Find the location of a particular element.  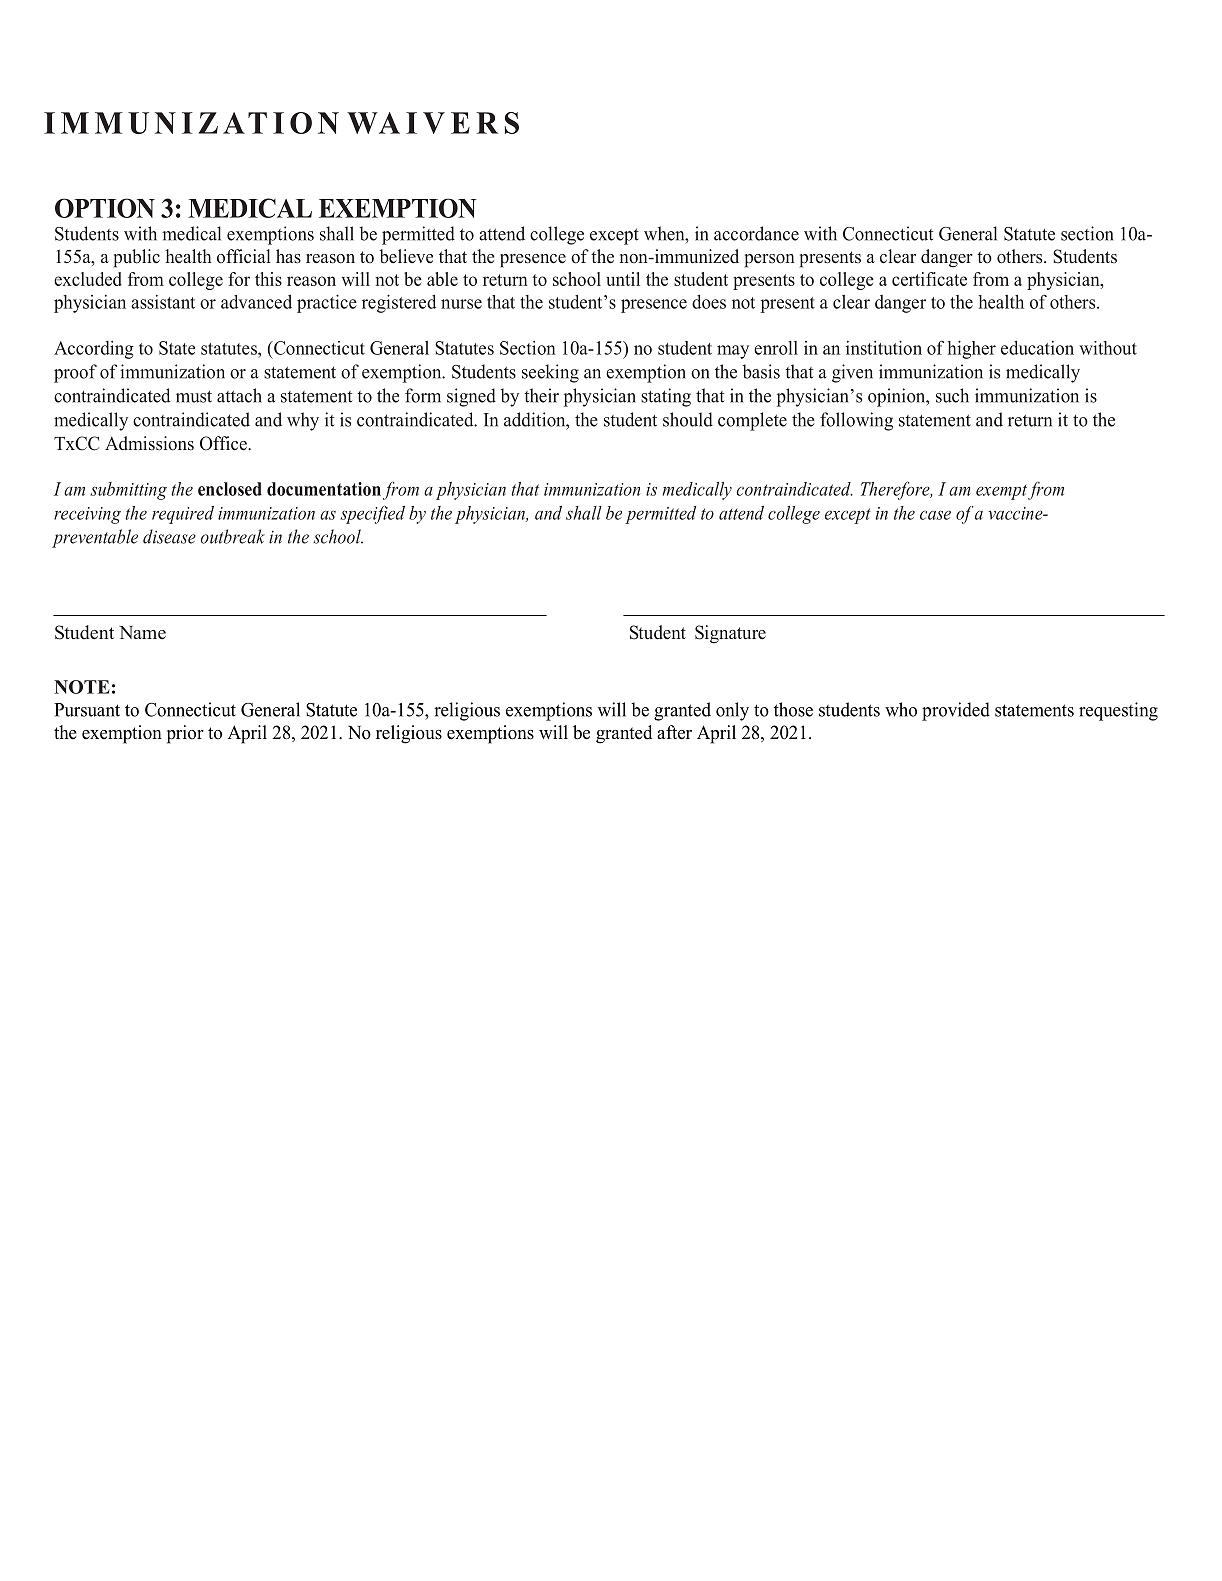

such is located at coordinates (952, 395).
